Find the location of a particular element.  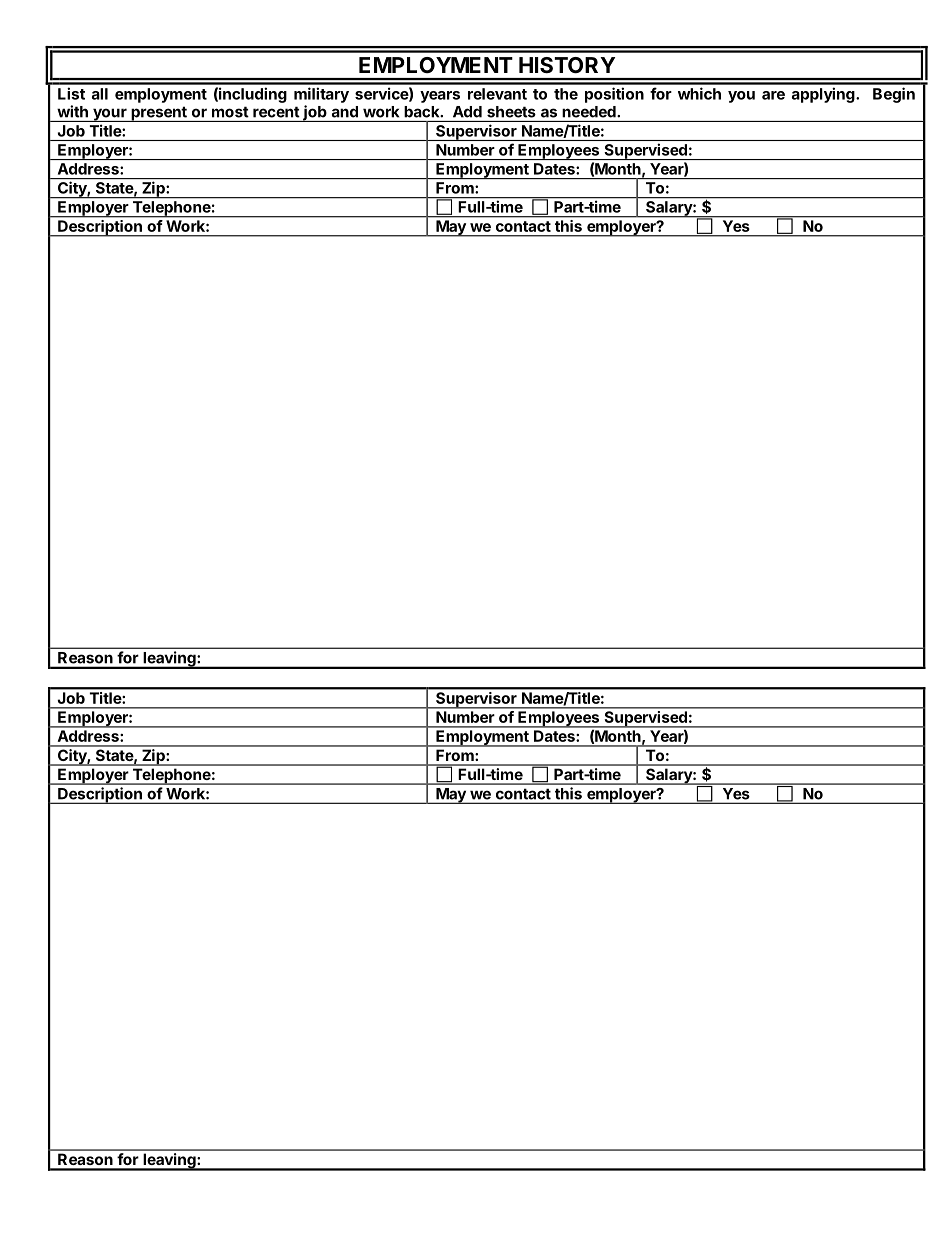

relevant is located at coordinates (497, 94).
